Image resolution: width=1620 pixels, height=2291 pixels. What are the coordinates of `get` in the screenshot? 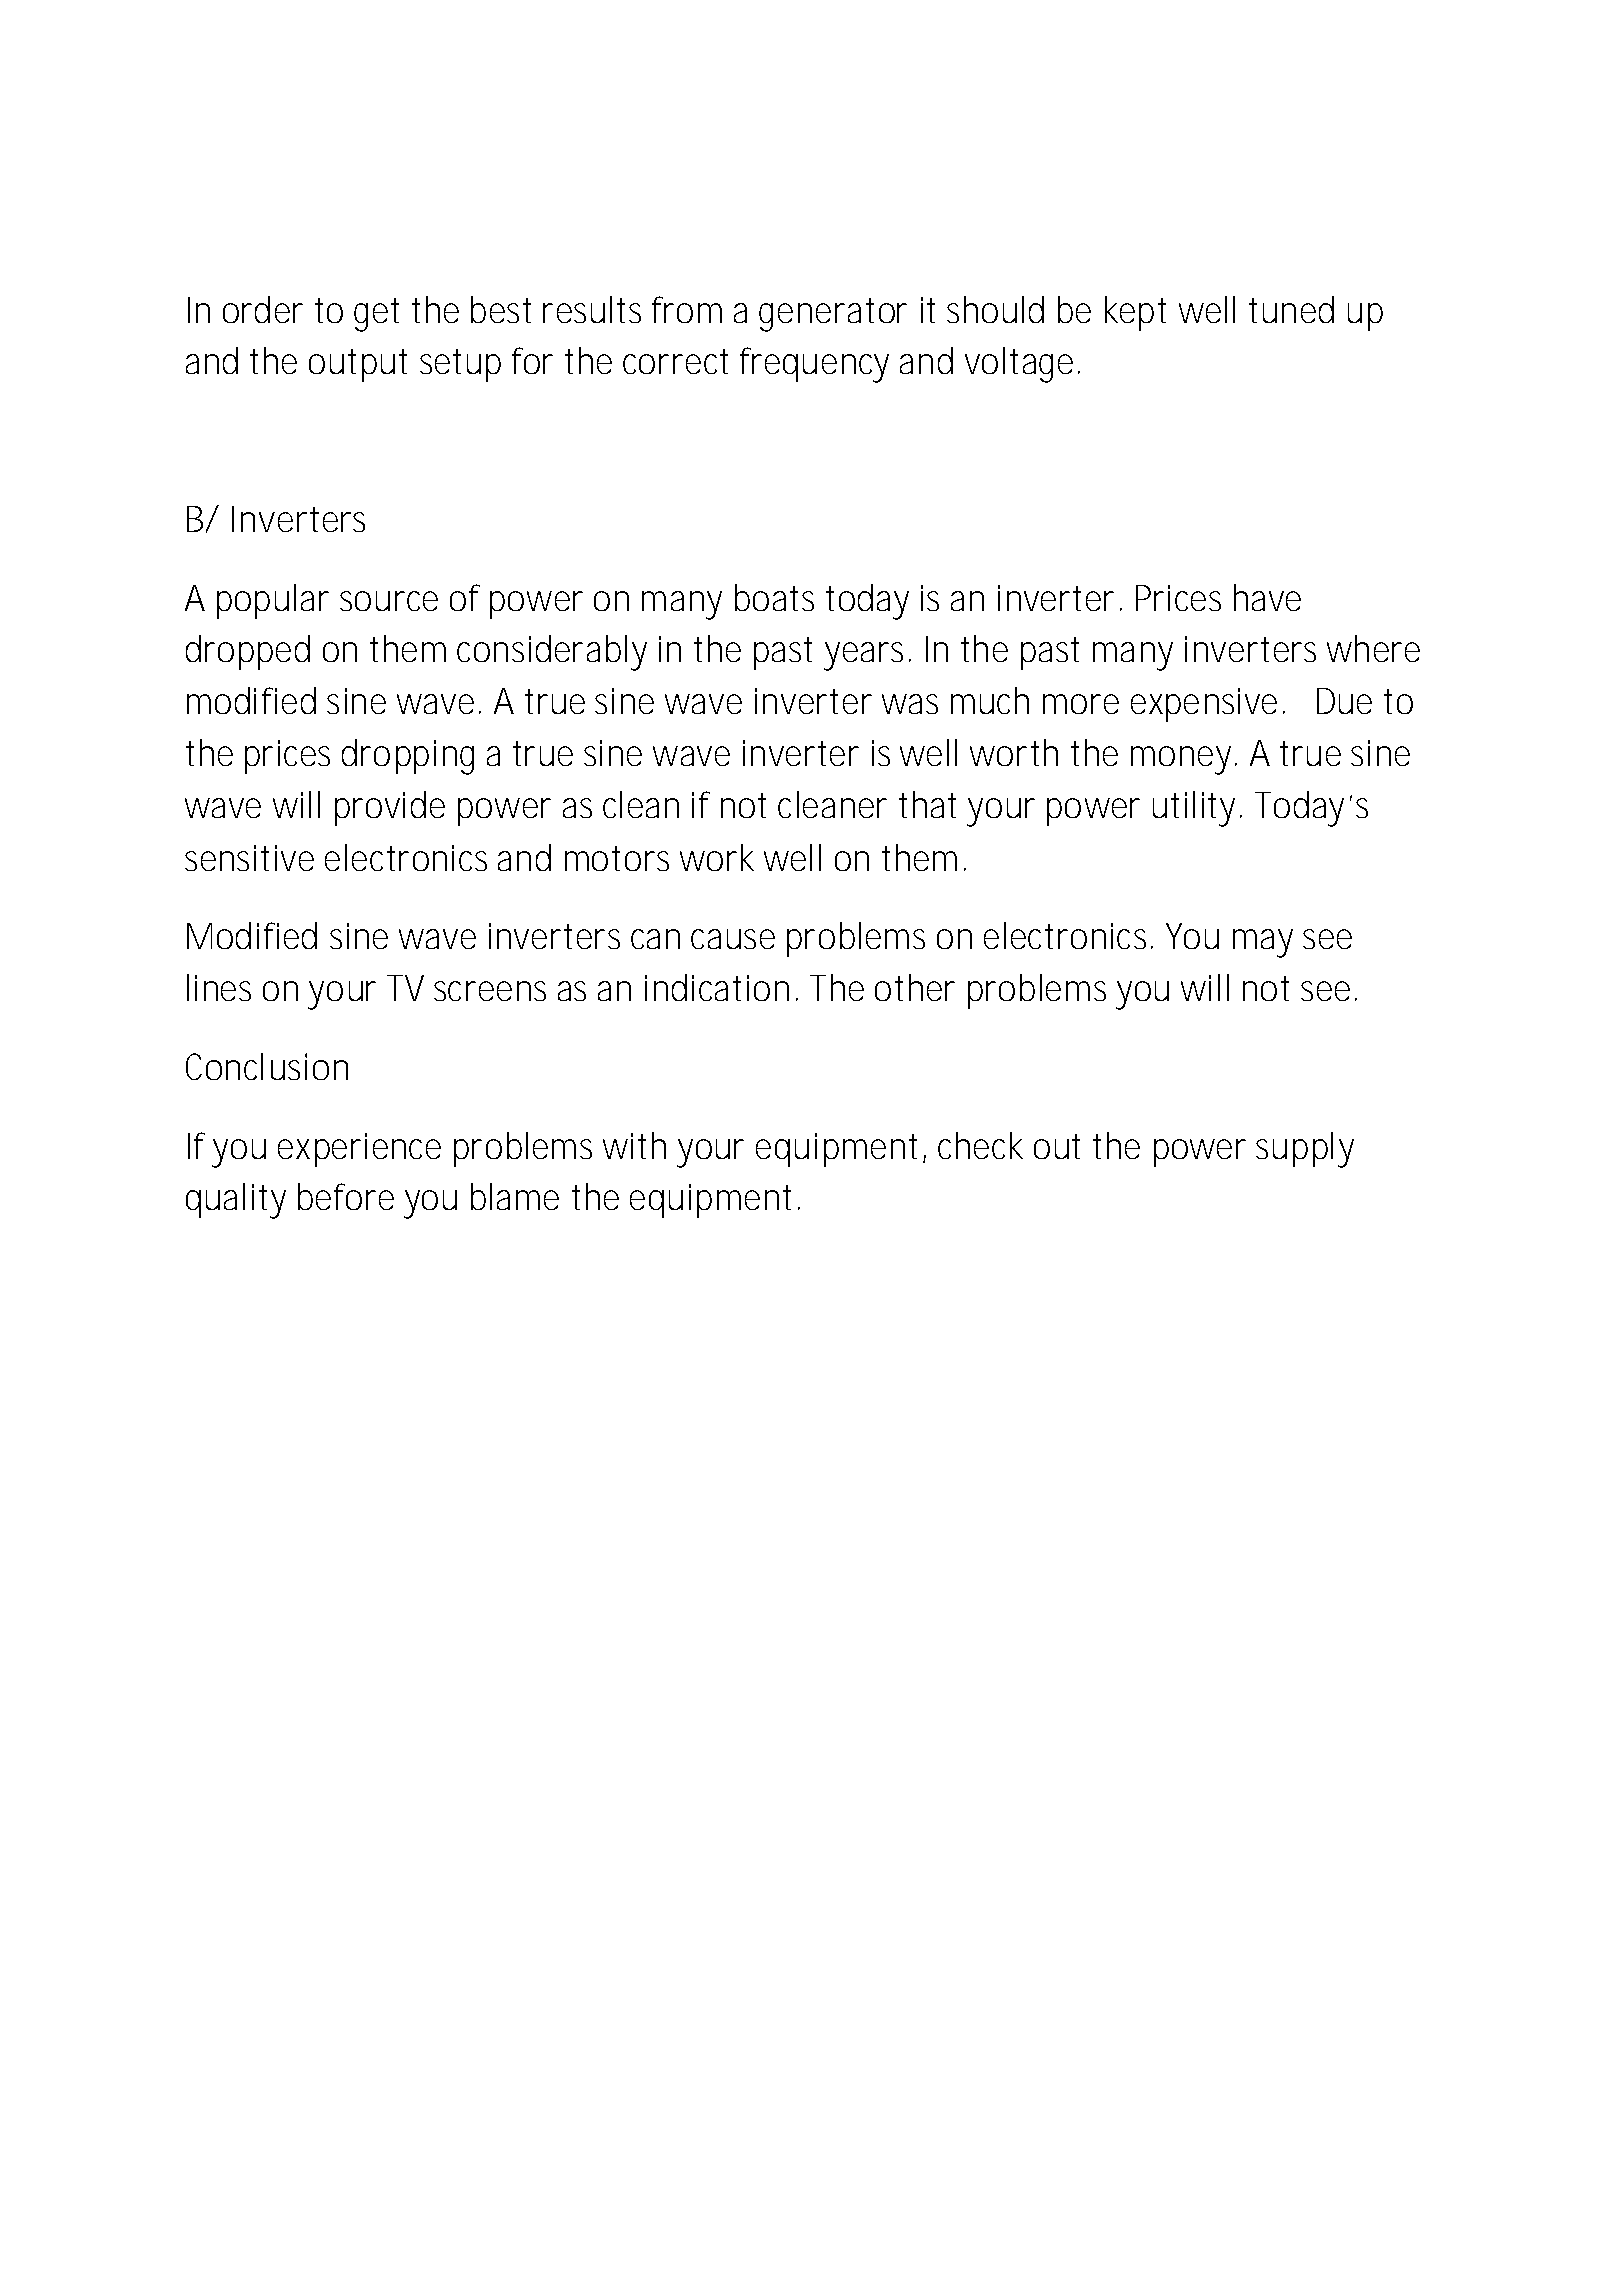 It's located at (376, 315).
